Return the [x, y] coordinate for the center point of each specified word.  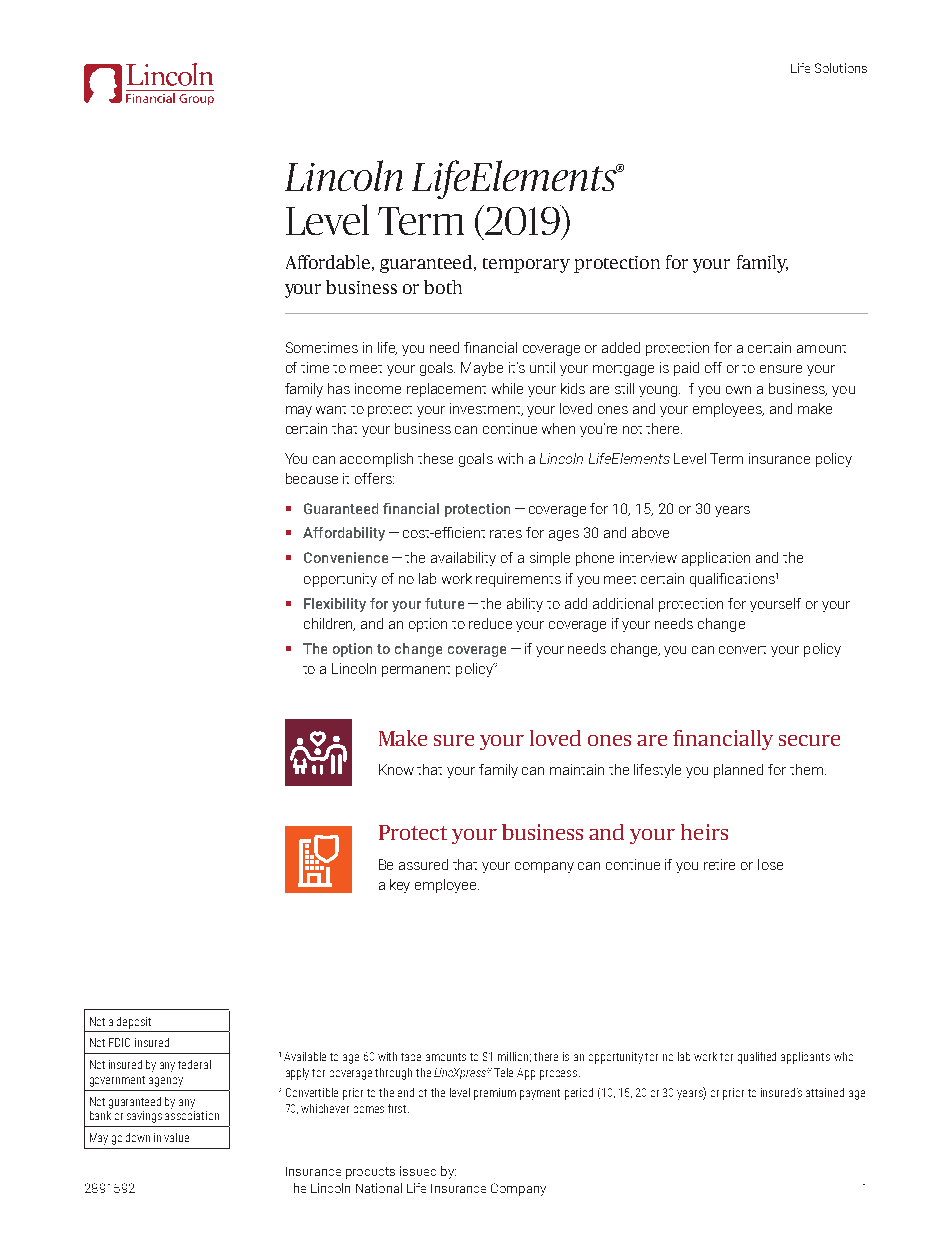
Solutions [841, 68]
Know [396, 769]
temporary [526, 265]
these [435, 458]
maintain [577, 769]
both [443, 287]
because [312, 478]
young [659, 391]
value [176, 1137]
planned [738, 771]
